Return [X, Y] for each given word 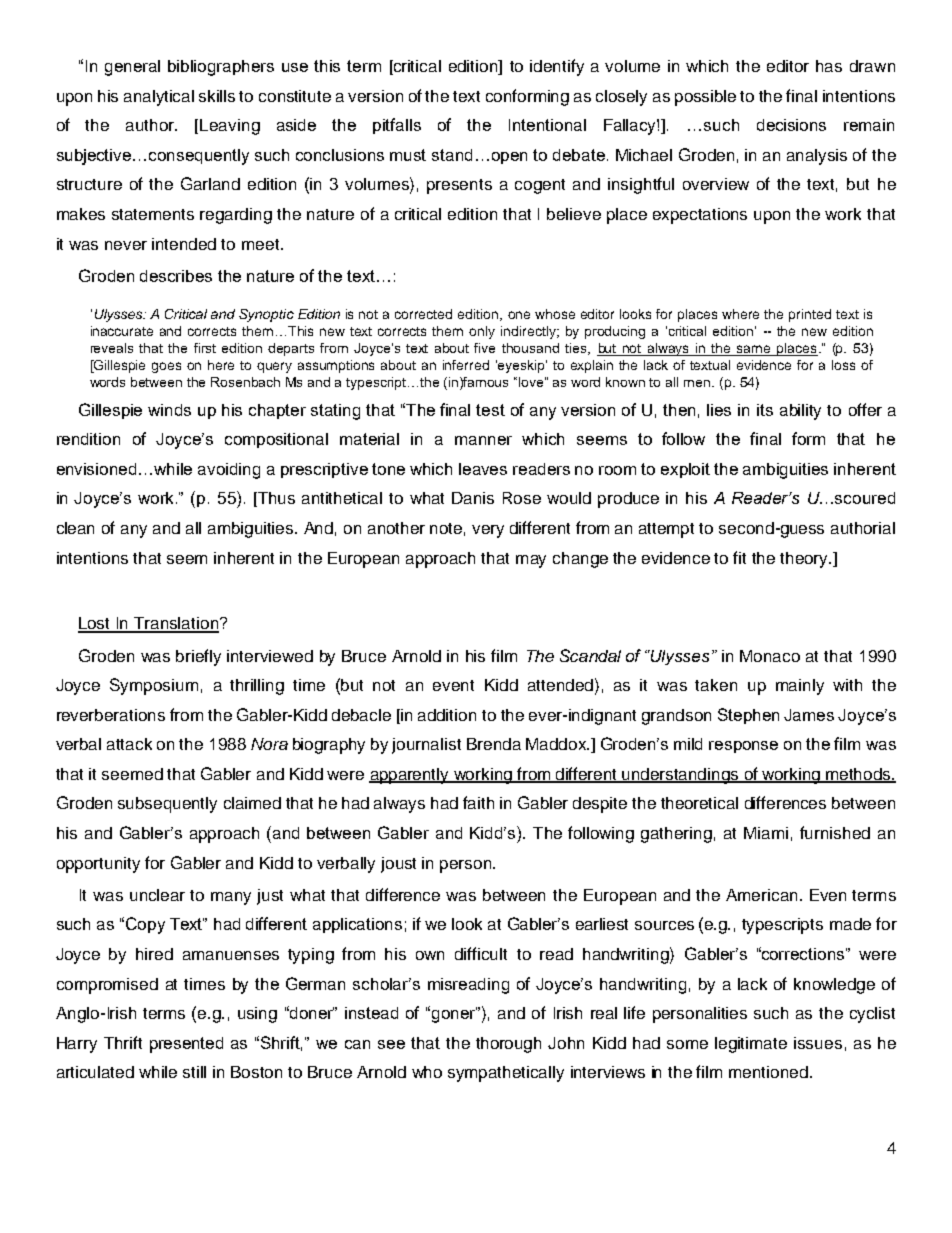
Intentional [547, 125]
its [765, 410]
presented [186, 1045]
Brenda [494, 744]
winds [169, 410]
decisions [791, 125]
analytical [159, 98]
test [490, 410]
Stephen [748, 716]
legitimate [751, 1045]
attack [129, 744]
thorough [508, 1045]
